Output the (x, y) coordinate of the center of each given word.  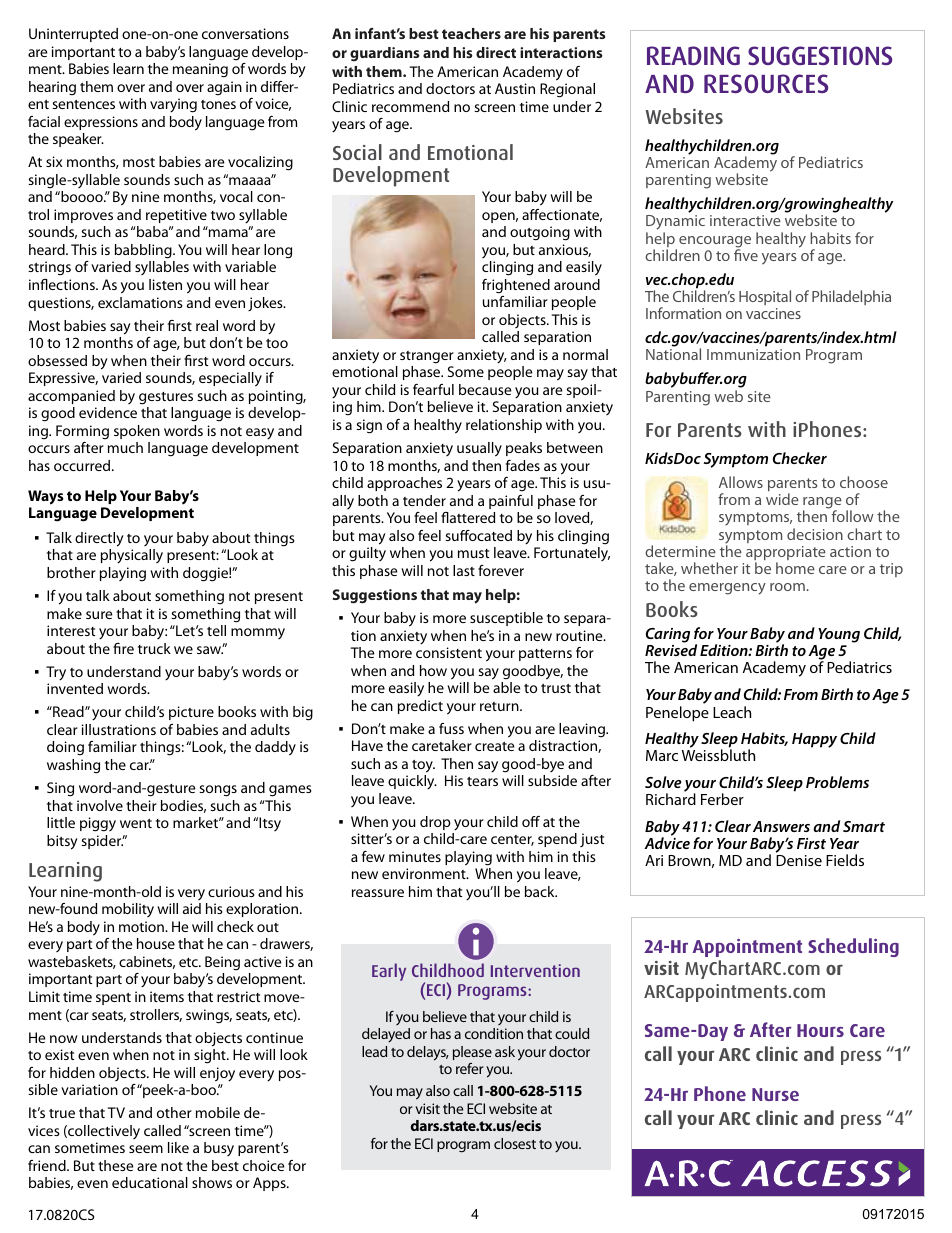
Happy (814, 740)
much (125, 447)
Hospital (765, 297)
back (541, 891)
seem (146, 1149)
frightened (516, 286)
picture (191, 713)
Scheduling (853, 947)
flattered (468, 517)
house (156, 943)
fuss (451, 728)
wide (782, 499)
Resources (766, 83)
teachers (471, 33)
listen (165, 284)
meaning (200, 70)
